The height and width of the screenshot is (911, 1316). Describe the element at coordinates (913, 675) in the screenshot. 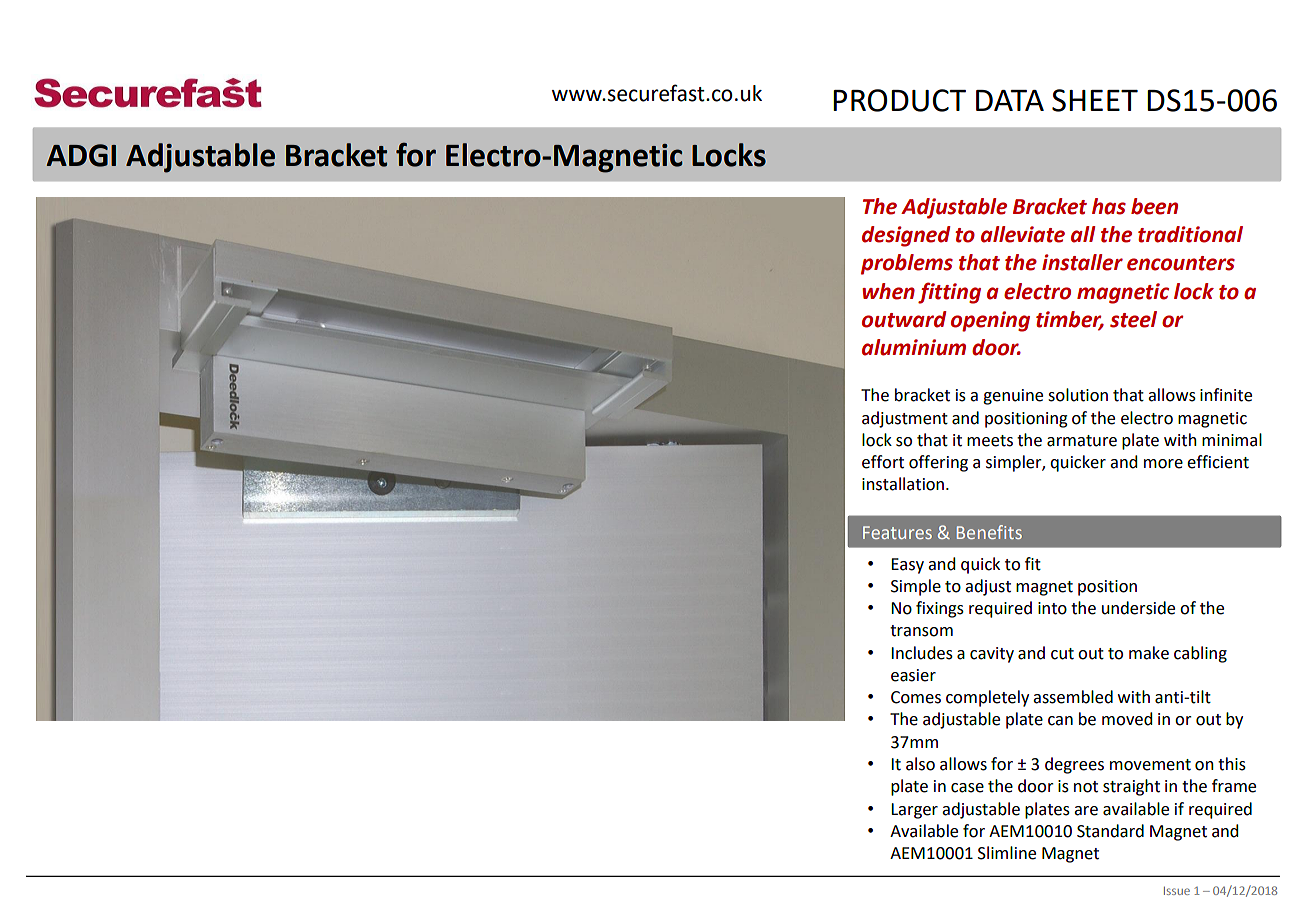

I see `easier` at that location.
